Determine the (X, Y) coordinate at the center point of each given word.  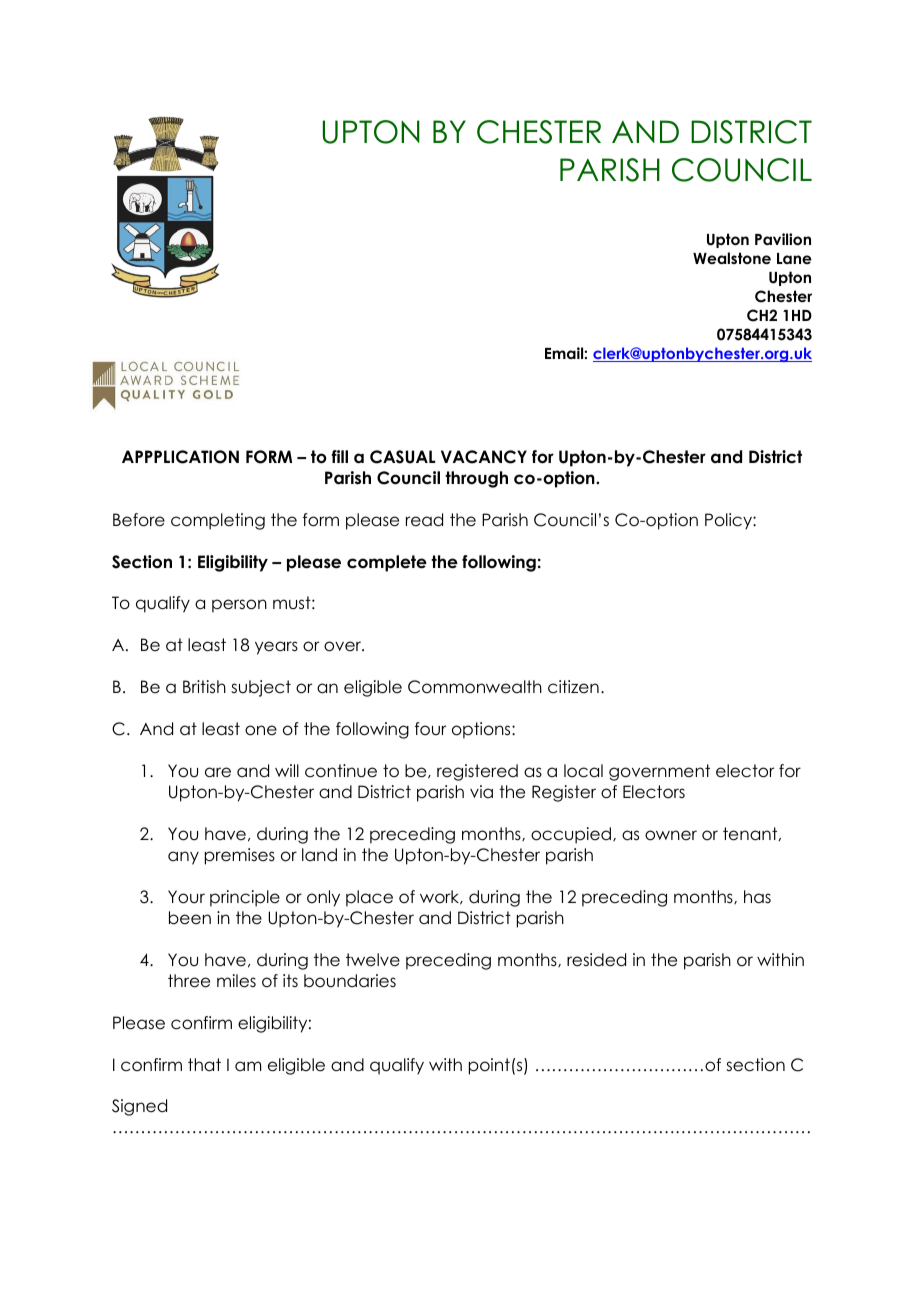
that (204, 1065)
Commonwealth (475, 687)
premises (240, 856)
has (757, 897)
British (204, 687)
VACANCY (484, 457)
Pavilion (783, 239)
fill (340, 456)
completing (218, 521)
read (424, 520)
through (476, 479)
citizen (573, 687)
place (369, 898)
